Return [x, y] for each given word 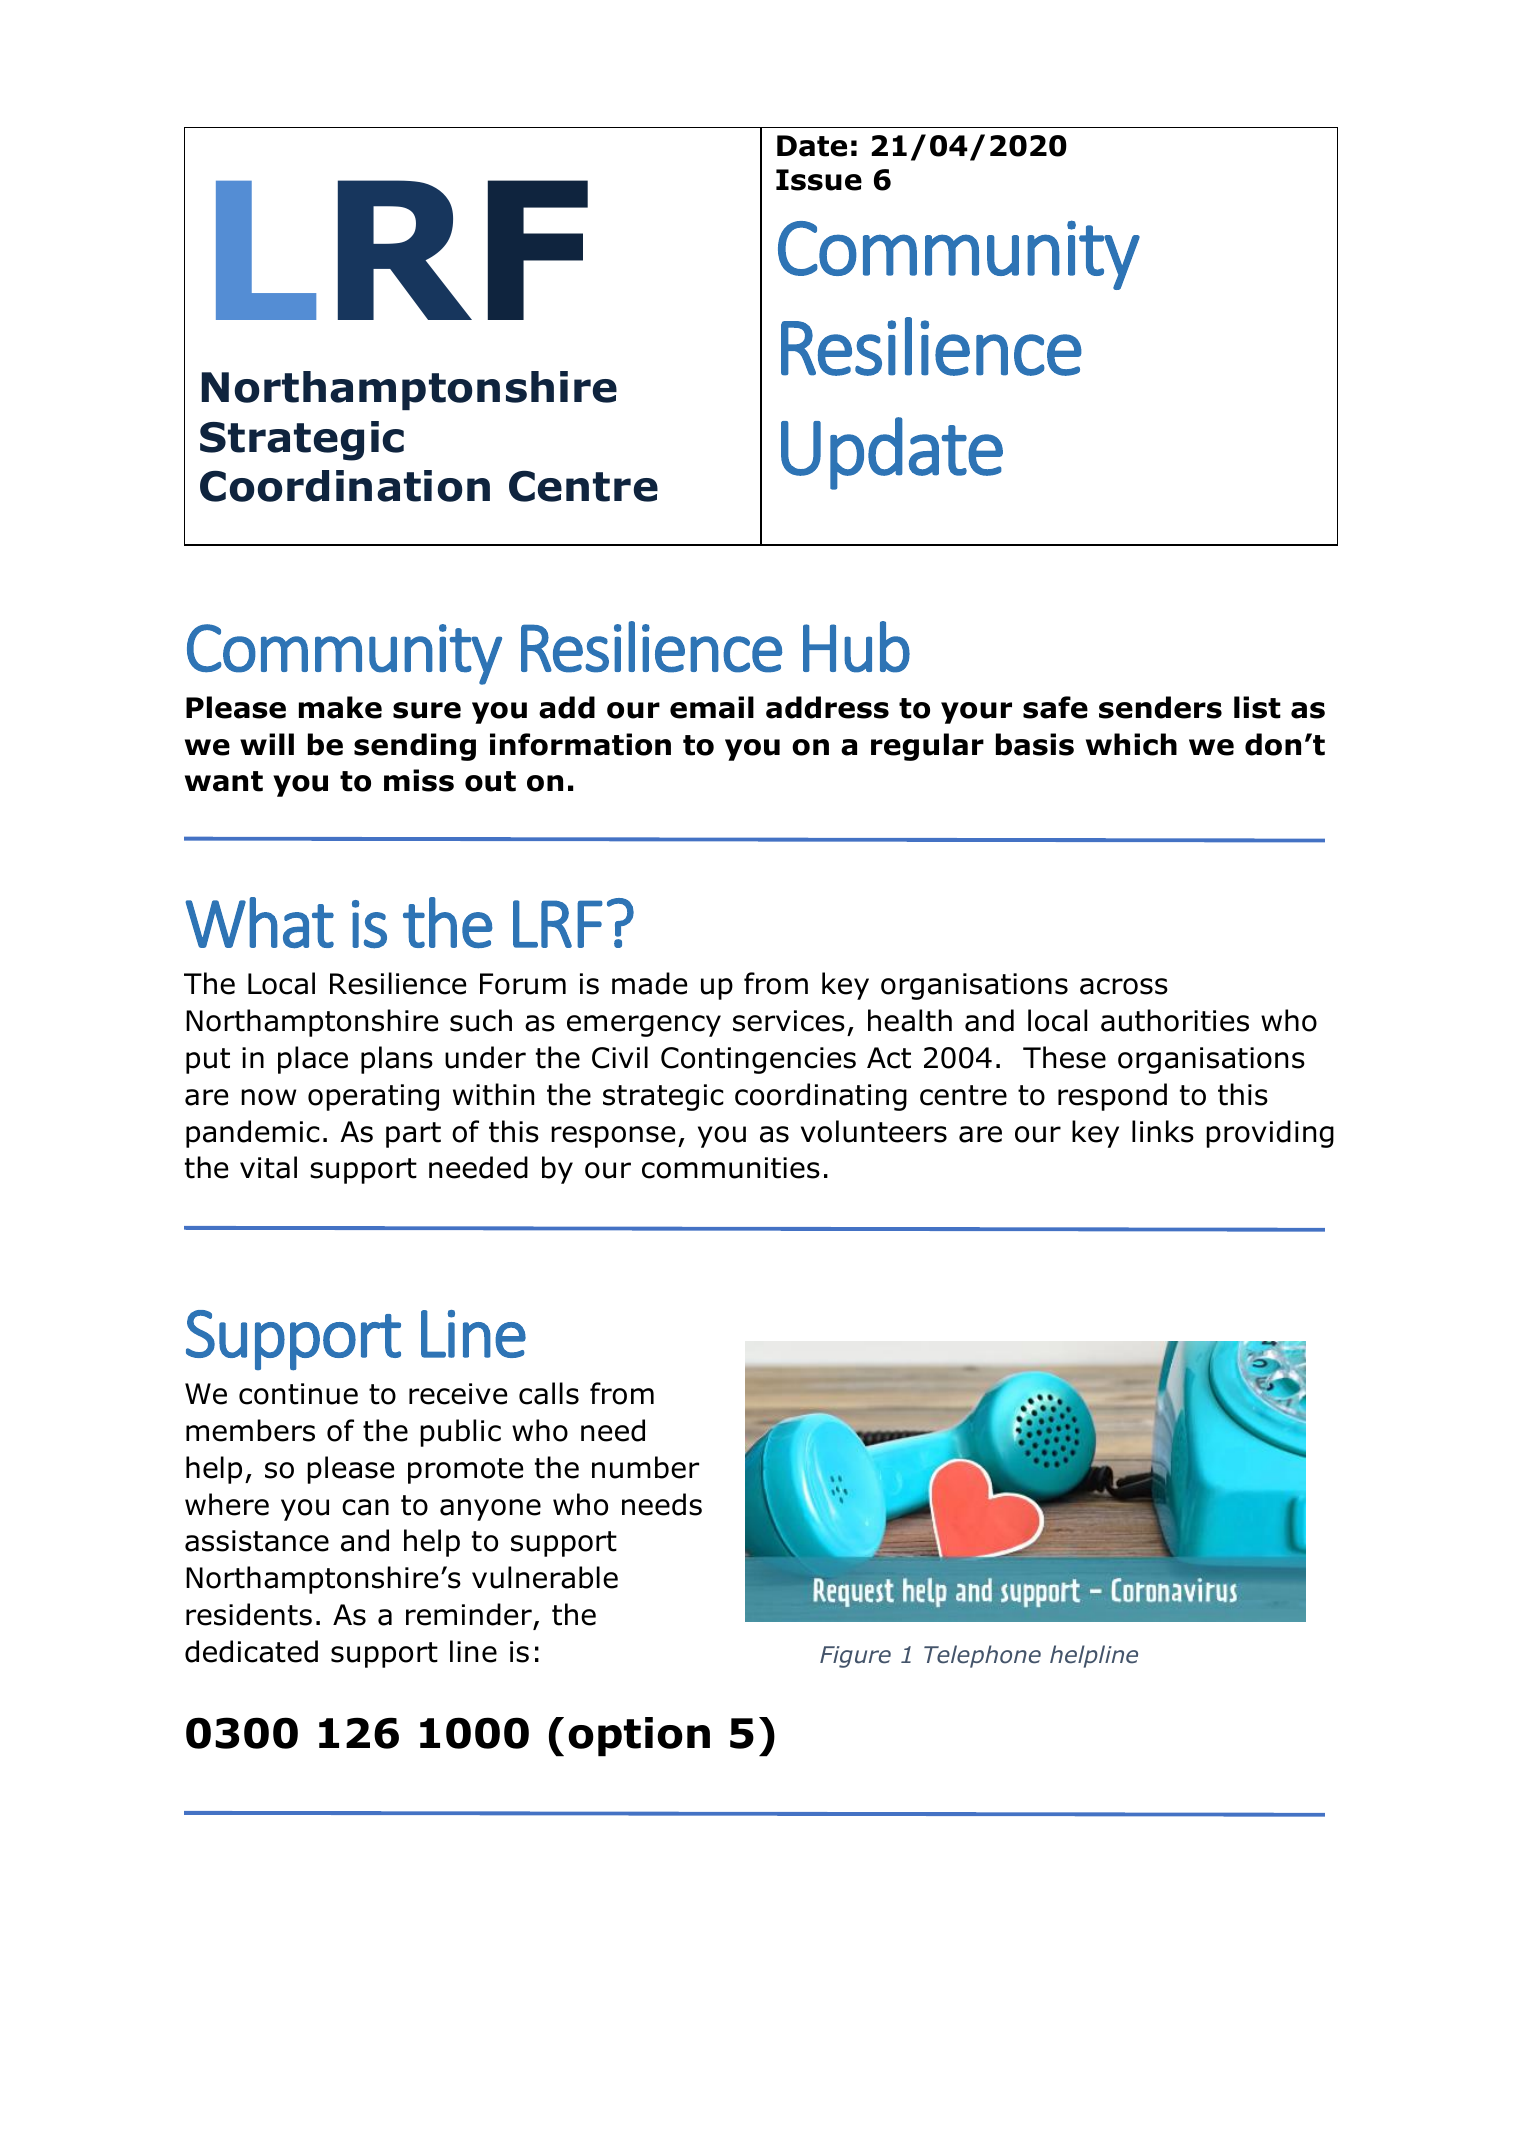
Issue [819, 180]
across [1124, 986]
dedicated [251, 1651]
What [259, 923]
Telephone [982, 1656]
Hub [856, 647]
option [639, 1737]
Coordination [345, 486]
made [649, 983]
